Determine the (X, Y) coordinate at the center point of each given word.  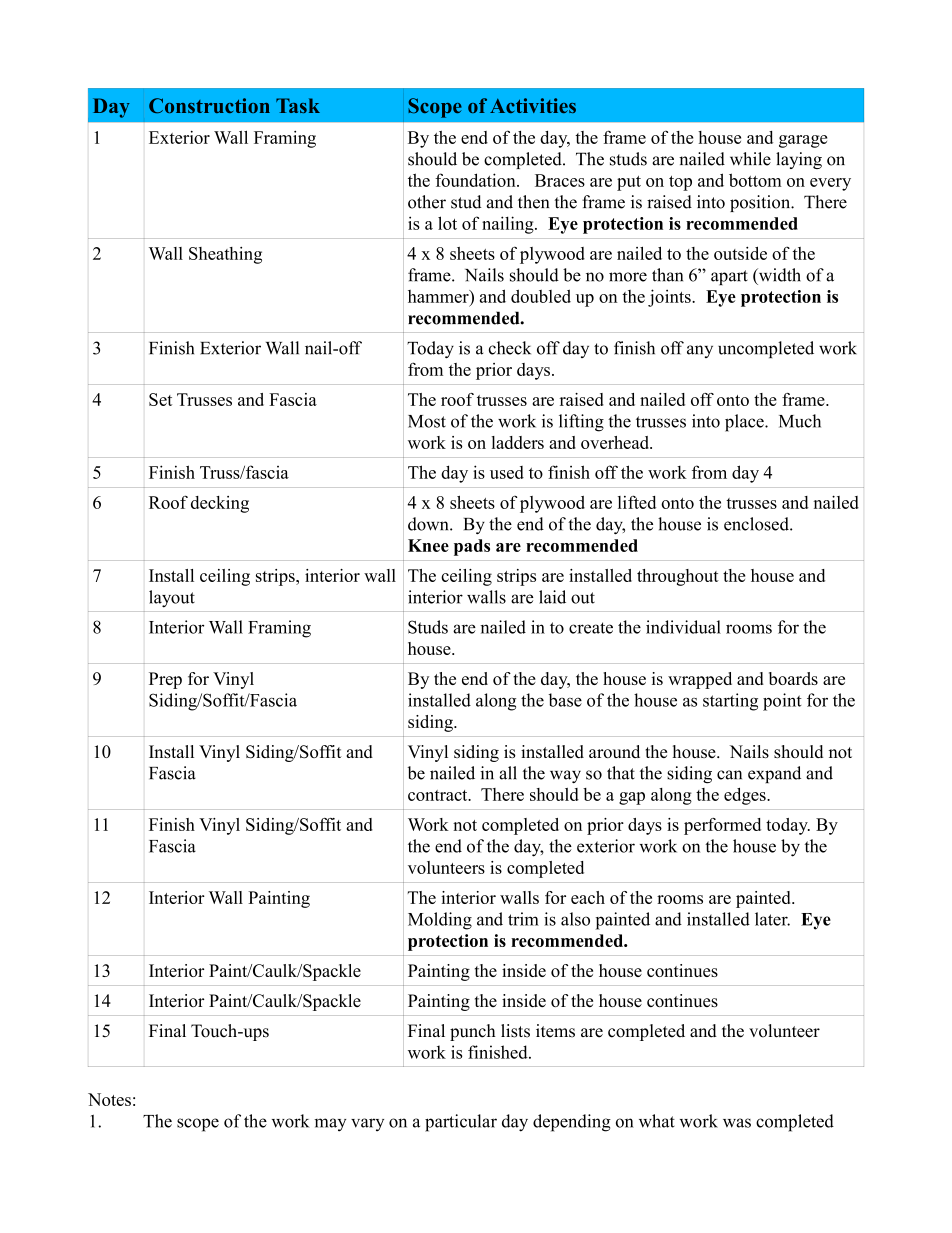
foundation (476, 180)
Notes (109, 1099)
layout (172, 599)
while (750, 159)
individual (683, 627)
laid (552, 597)
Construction (209, 105)
